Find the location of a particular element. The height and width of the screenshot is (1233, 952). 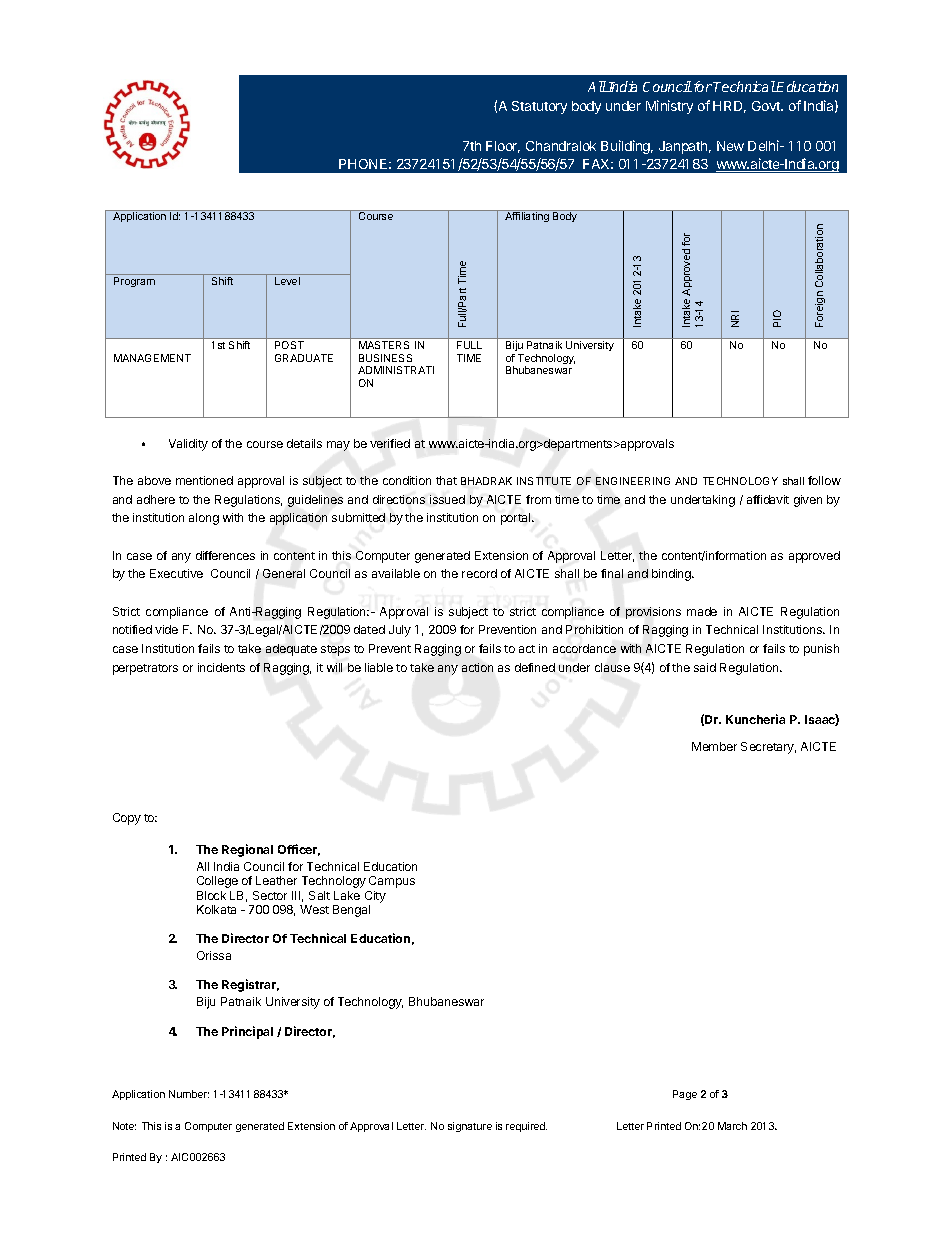

Copy is located at coordinates (127, 819).
